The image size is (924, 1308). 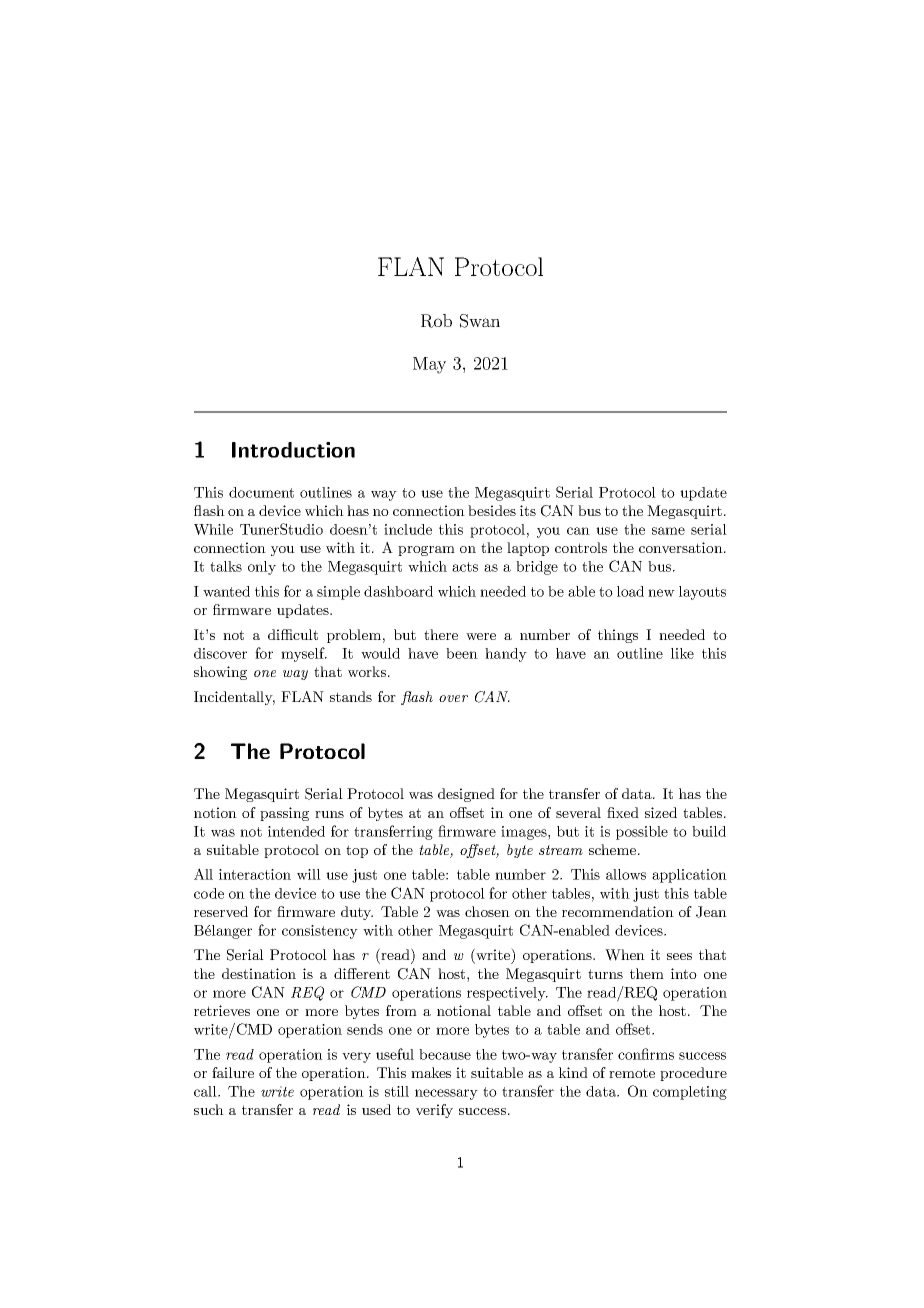 I want to click on acts, so click(x=465, y=567).
